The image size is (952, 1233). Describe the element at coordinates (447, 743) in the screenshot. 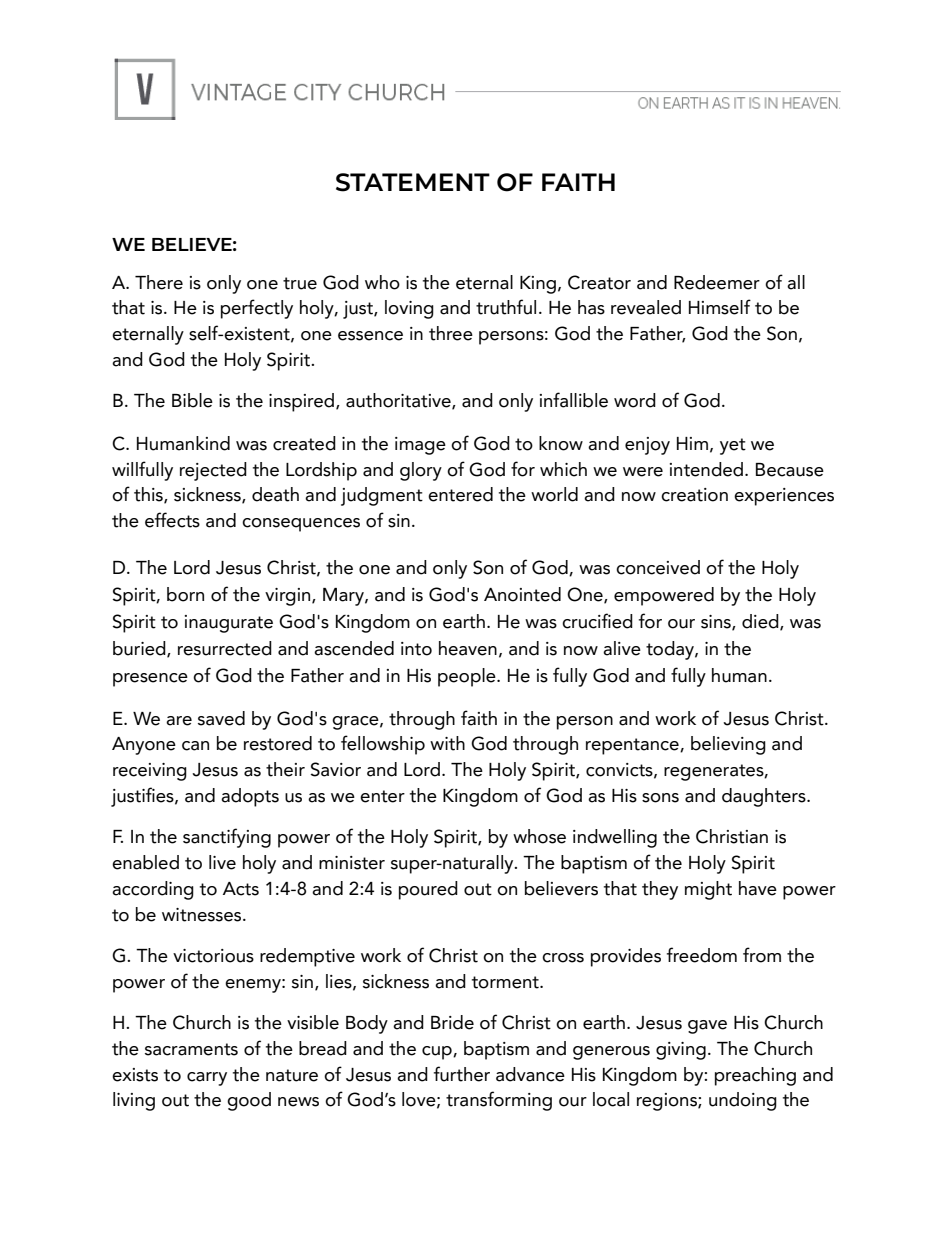

I see `with` at that location.
